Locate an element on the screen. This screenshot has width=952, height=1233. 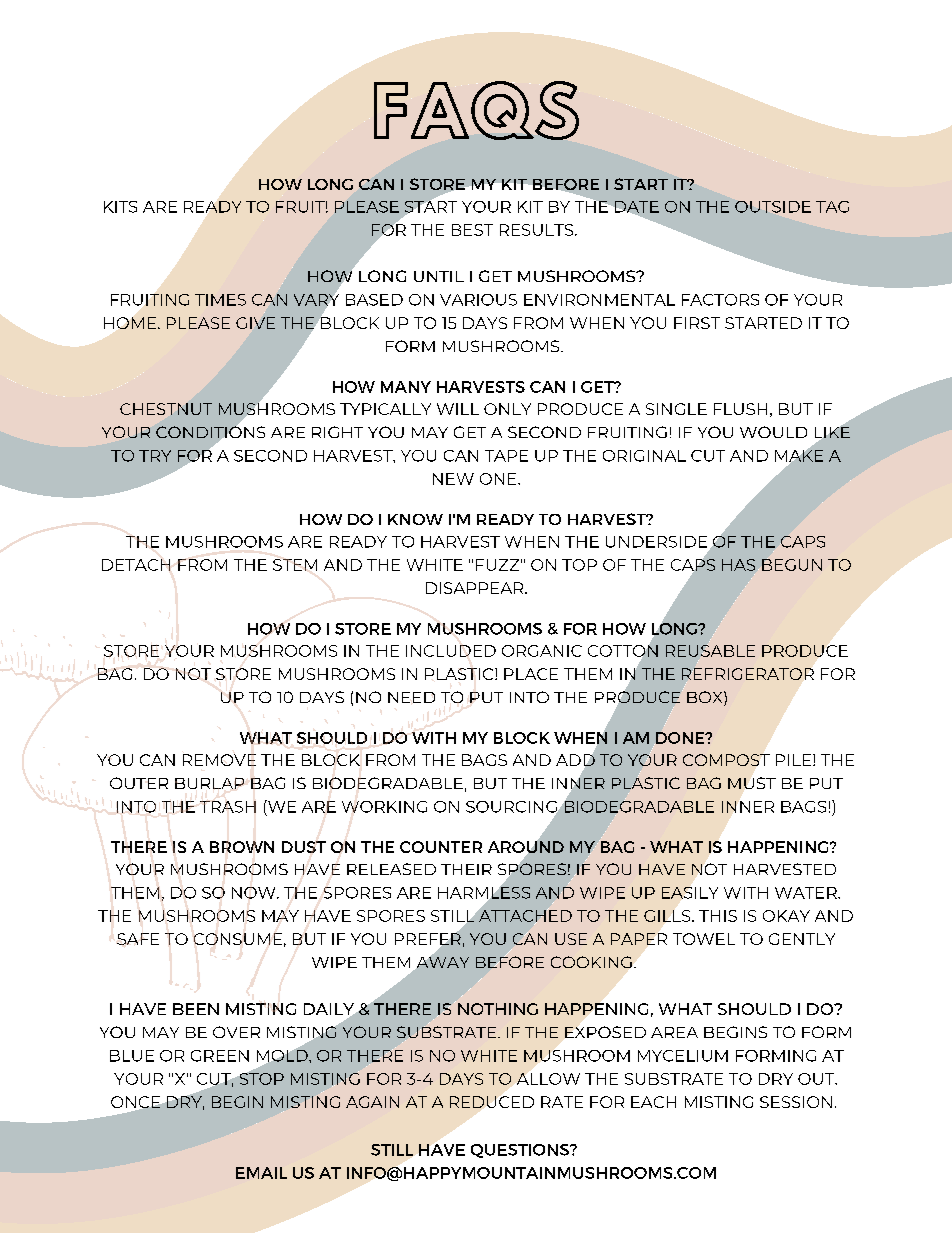
OUTSIDE is located at coordinates (773, 207).
